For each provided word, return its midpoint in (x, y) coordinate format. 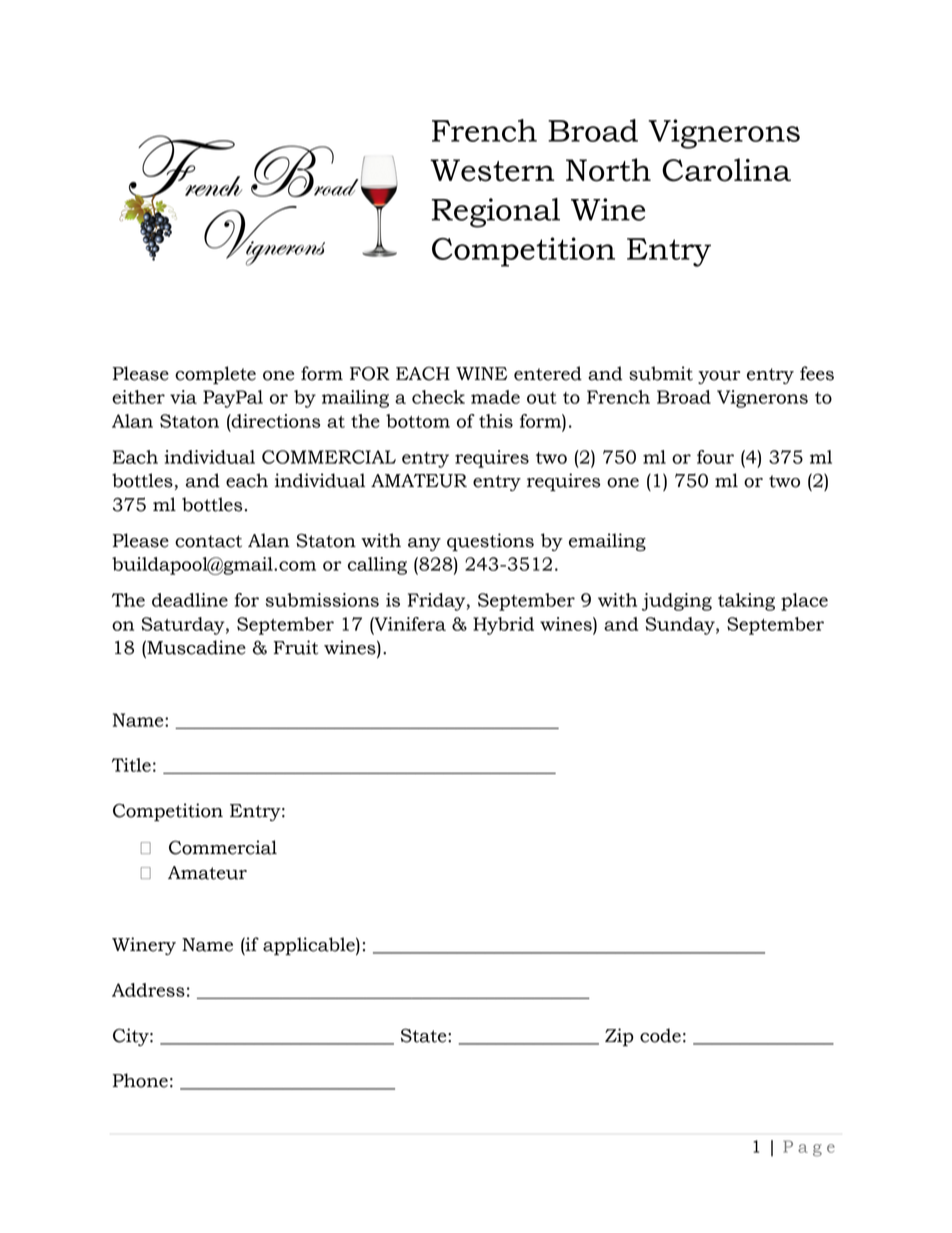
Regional (496, 213)
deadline (190, 600)
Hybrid (503, 626)
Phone (140, 1080)
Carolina (726, 170)
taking (746, 602)
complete (215, 375)
